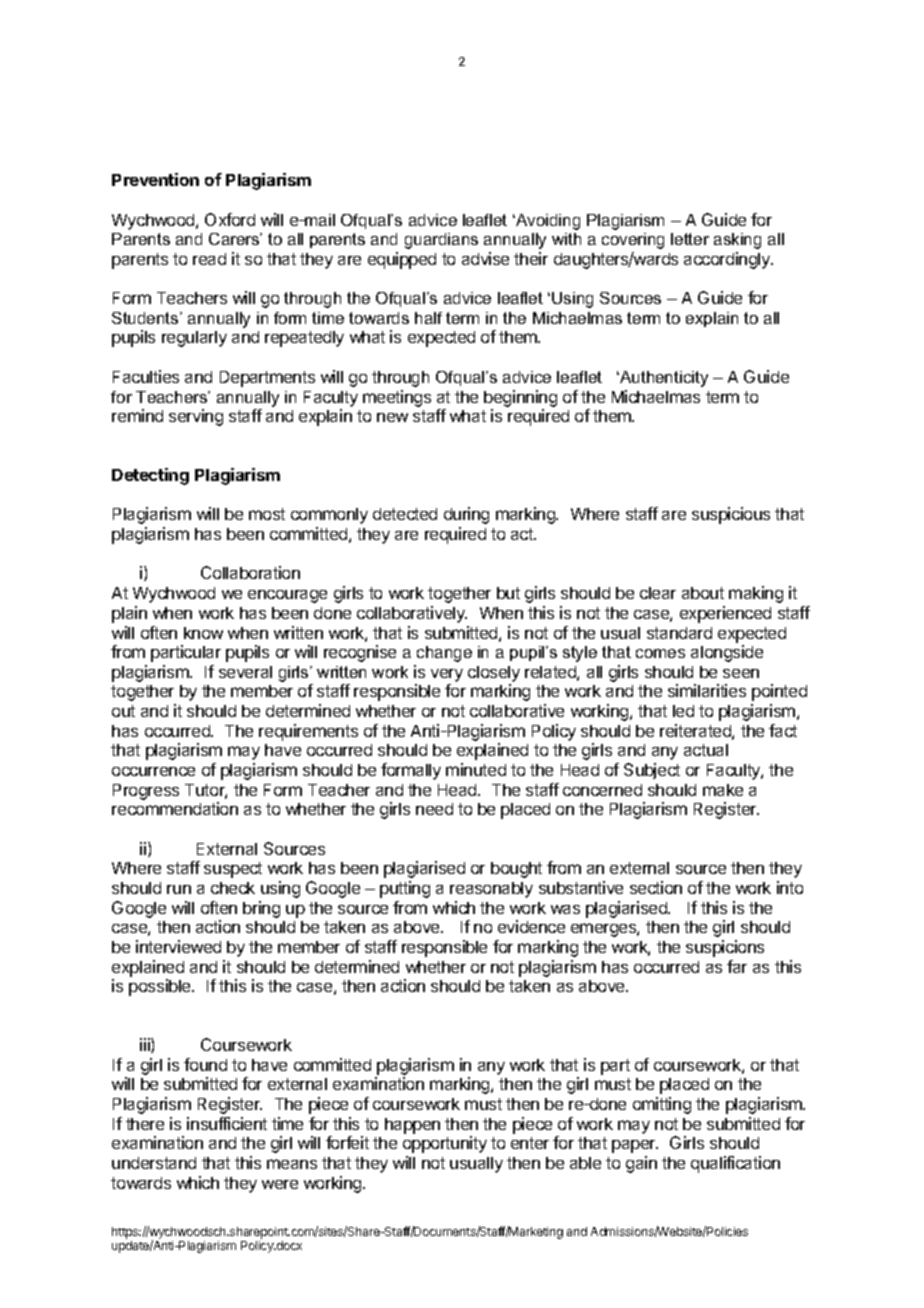 This screenshot has height=1308, width=924. I want to click on opportunity, so click(445, 1144).
